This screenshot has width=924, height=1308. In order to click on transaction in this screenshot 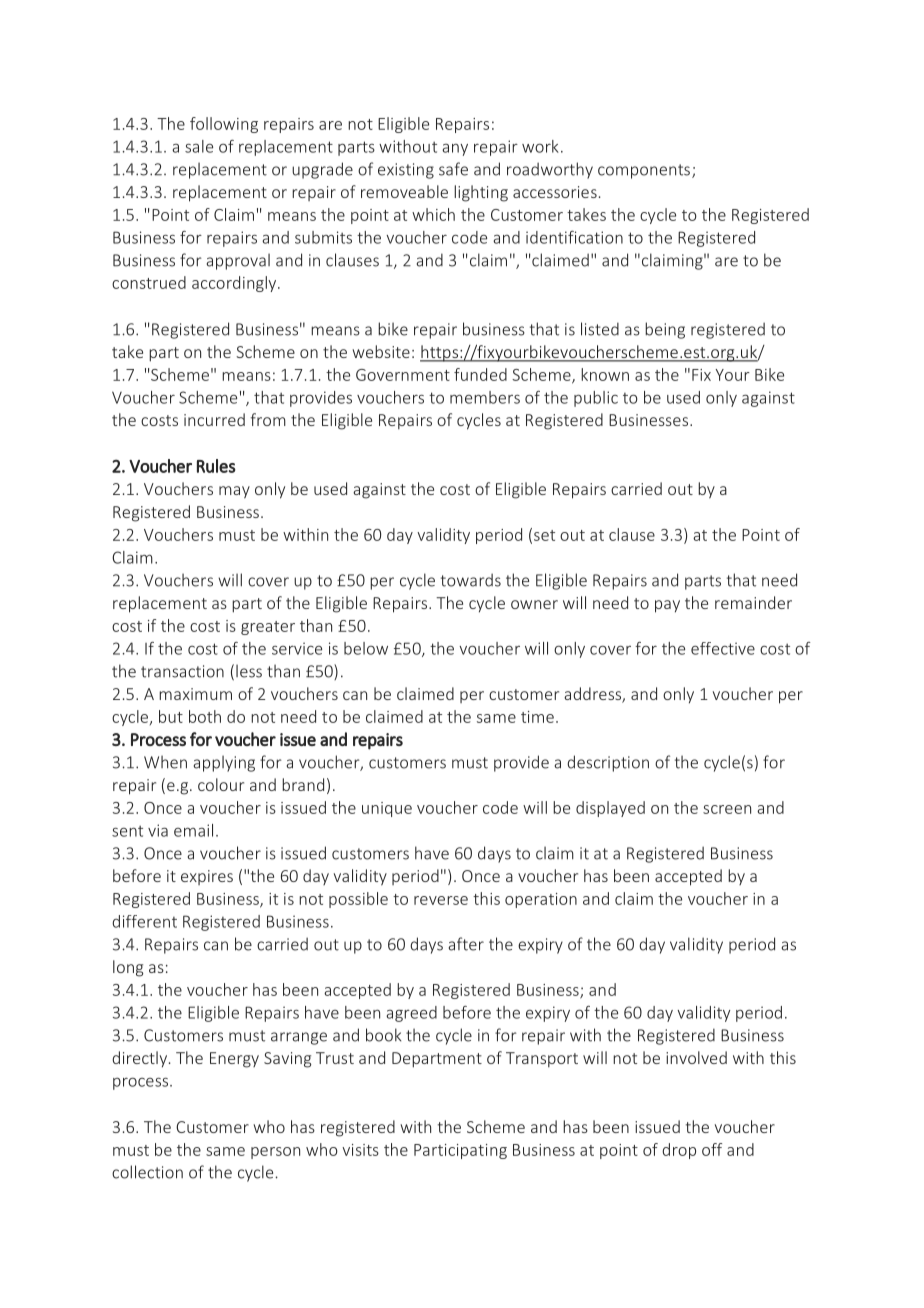, I will do `click(182, 671)`.
